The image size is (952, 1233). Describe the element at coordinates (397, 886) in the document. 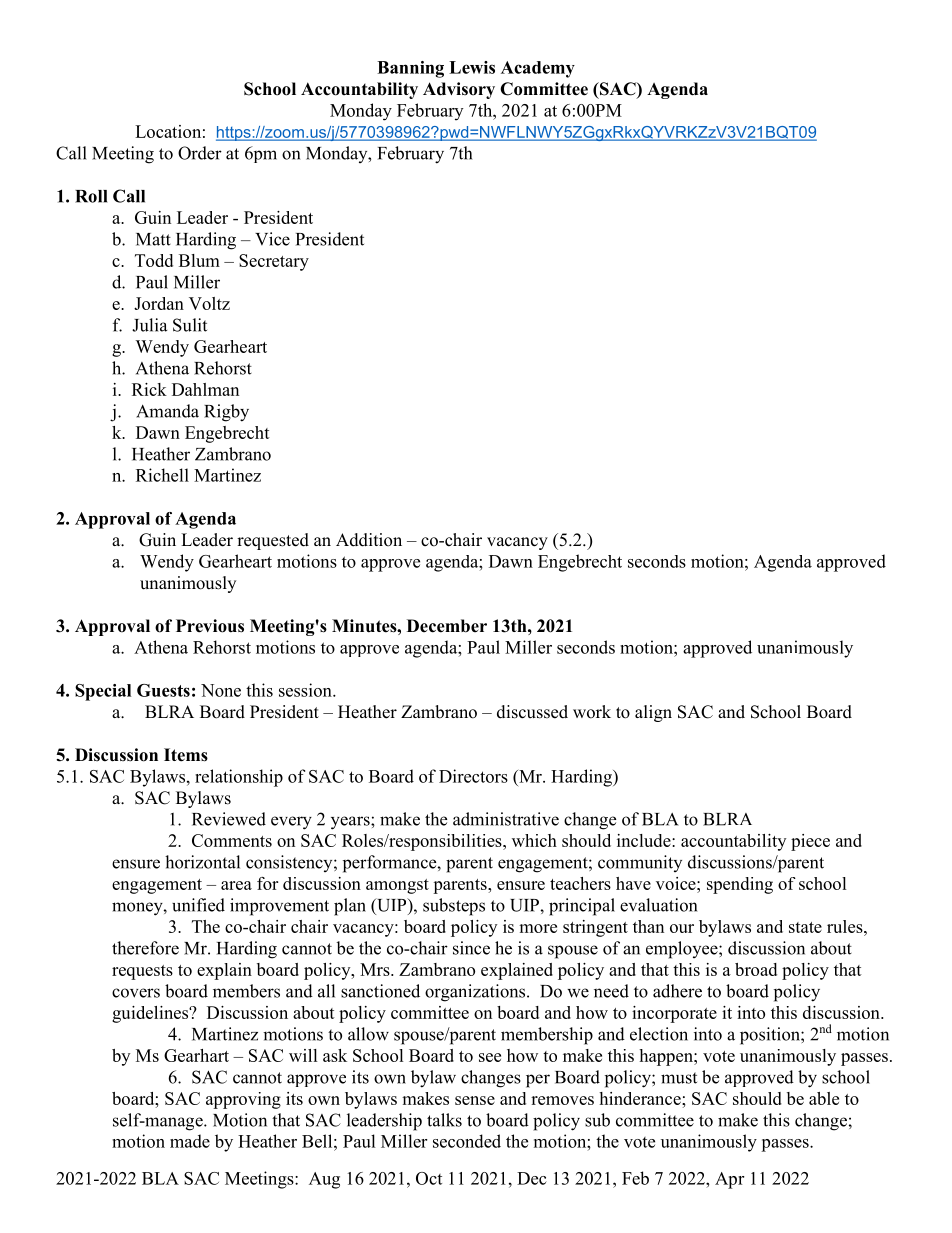

I see `amongst` at that location.
